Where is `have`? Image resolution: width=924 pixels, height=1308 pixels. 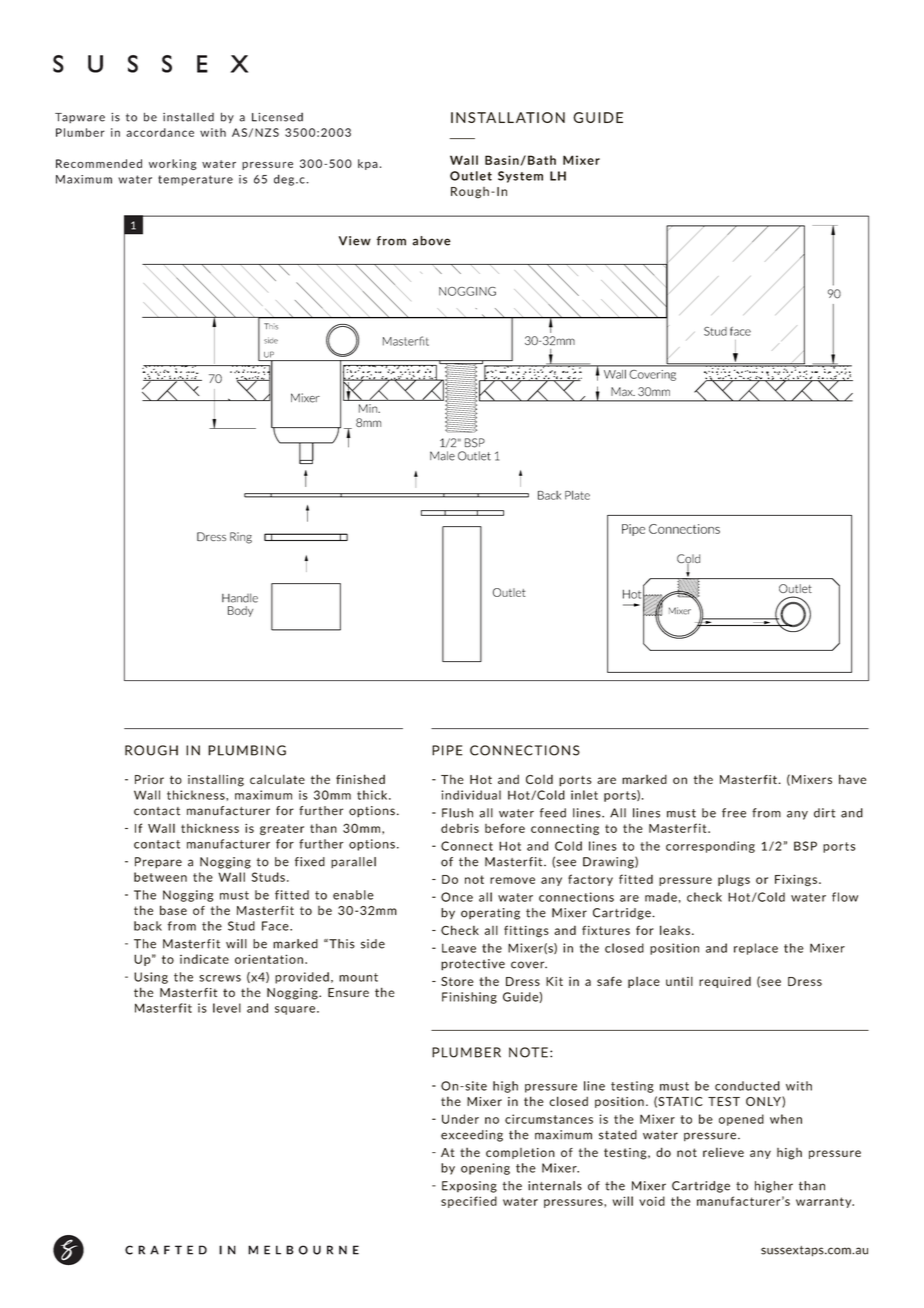 have is located at coordinates (852, 779).
